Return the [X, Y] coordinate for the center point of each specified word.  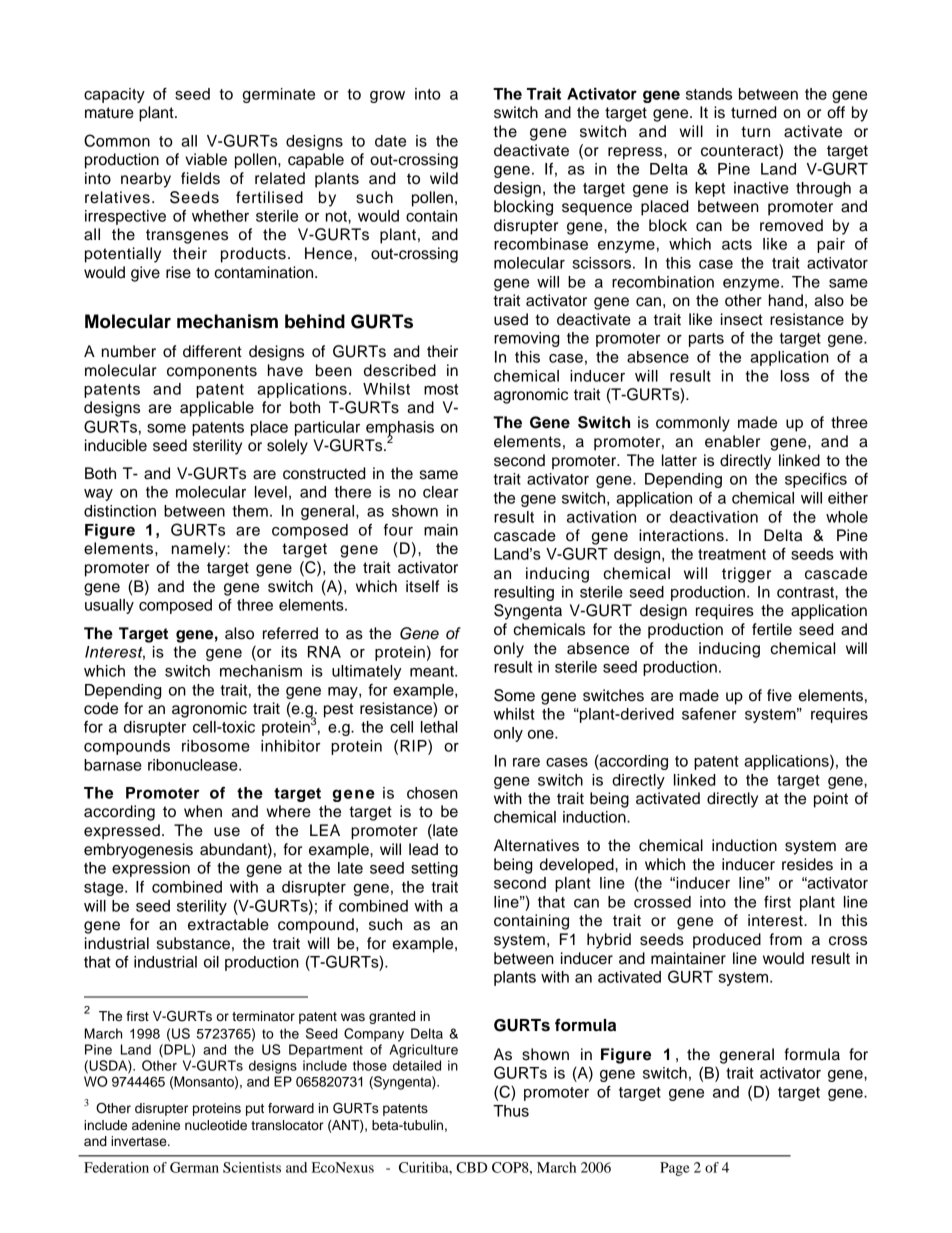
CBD [471, 1167]
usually [109, 606]
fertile [772, 629]
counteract [740, 150]
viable [206, 159]
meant [433, 671]
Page [675, 1169]
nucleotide [216, 1125]
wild [444, 178]
